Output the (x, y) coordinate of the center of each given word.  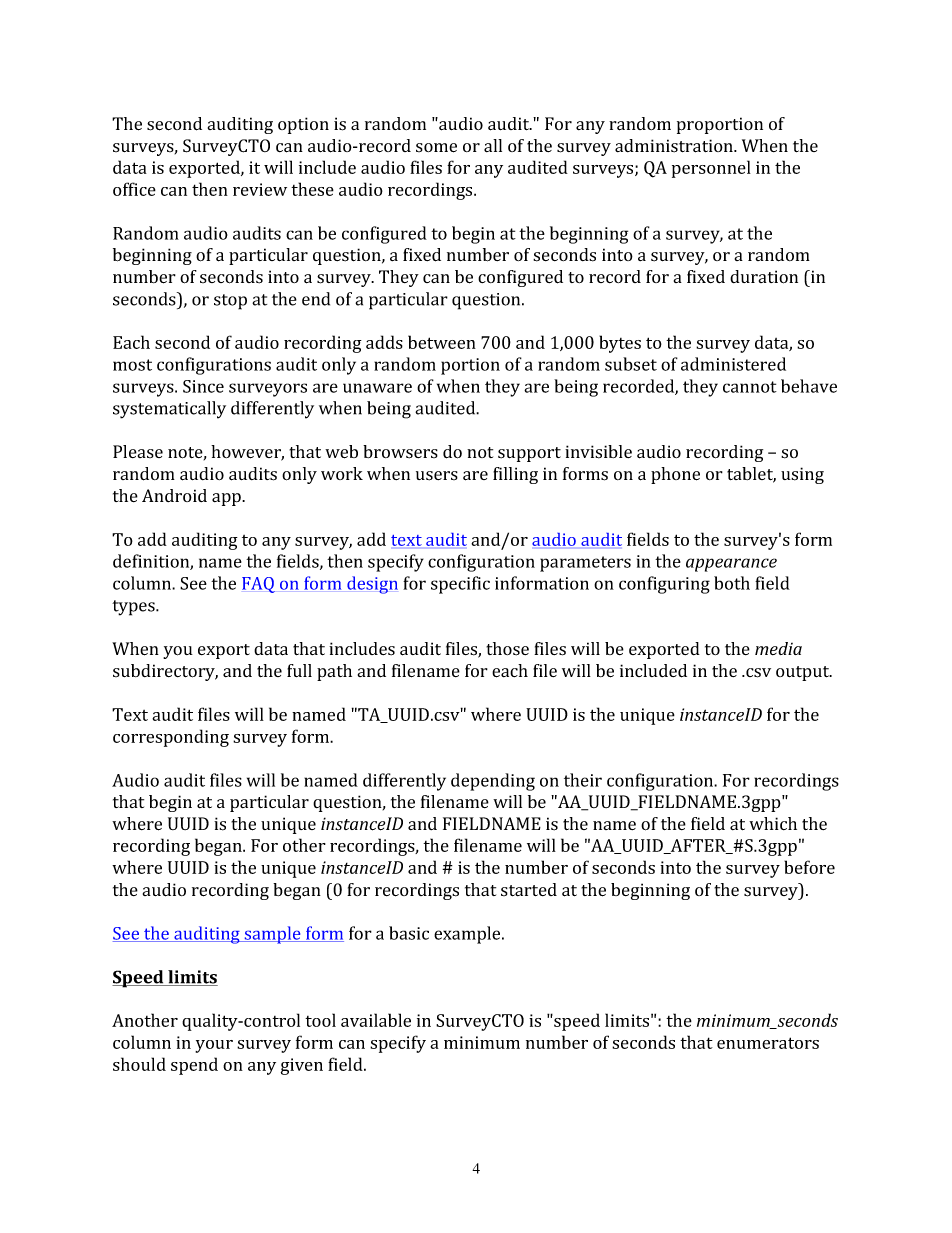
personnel (711, 169)
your (214, 1046)
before (809, 867)
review (260, 189)
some (436, 148)
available (376, 1020)
